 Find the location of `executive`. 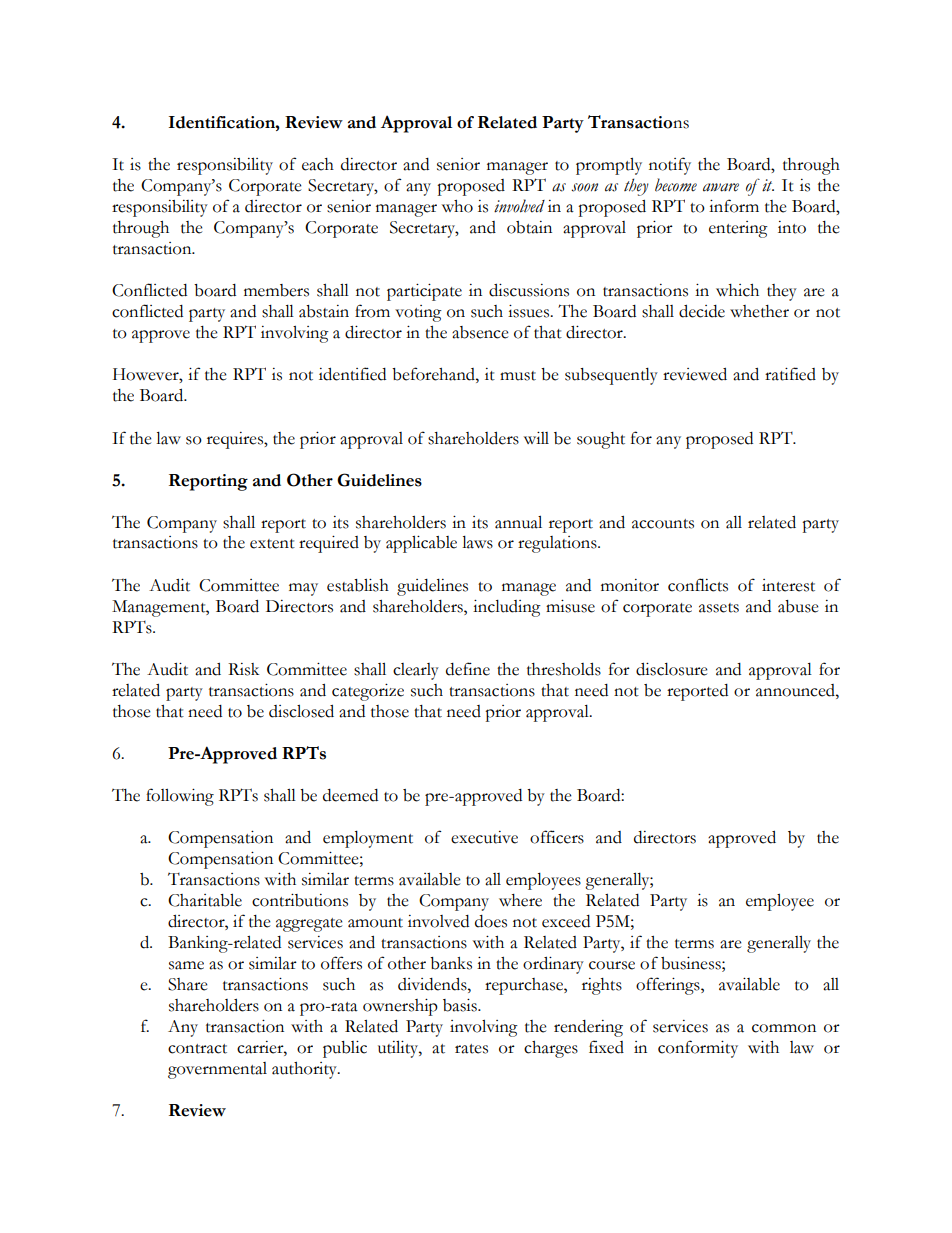

executive is located at coordinates (484, 837).
